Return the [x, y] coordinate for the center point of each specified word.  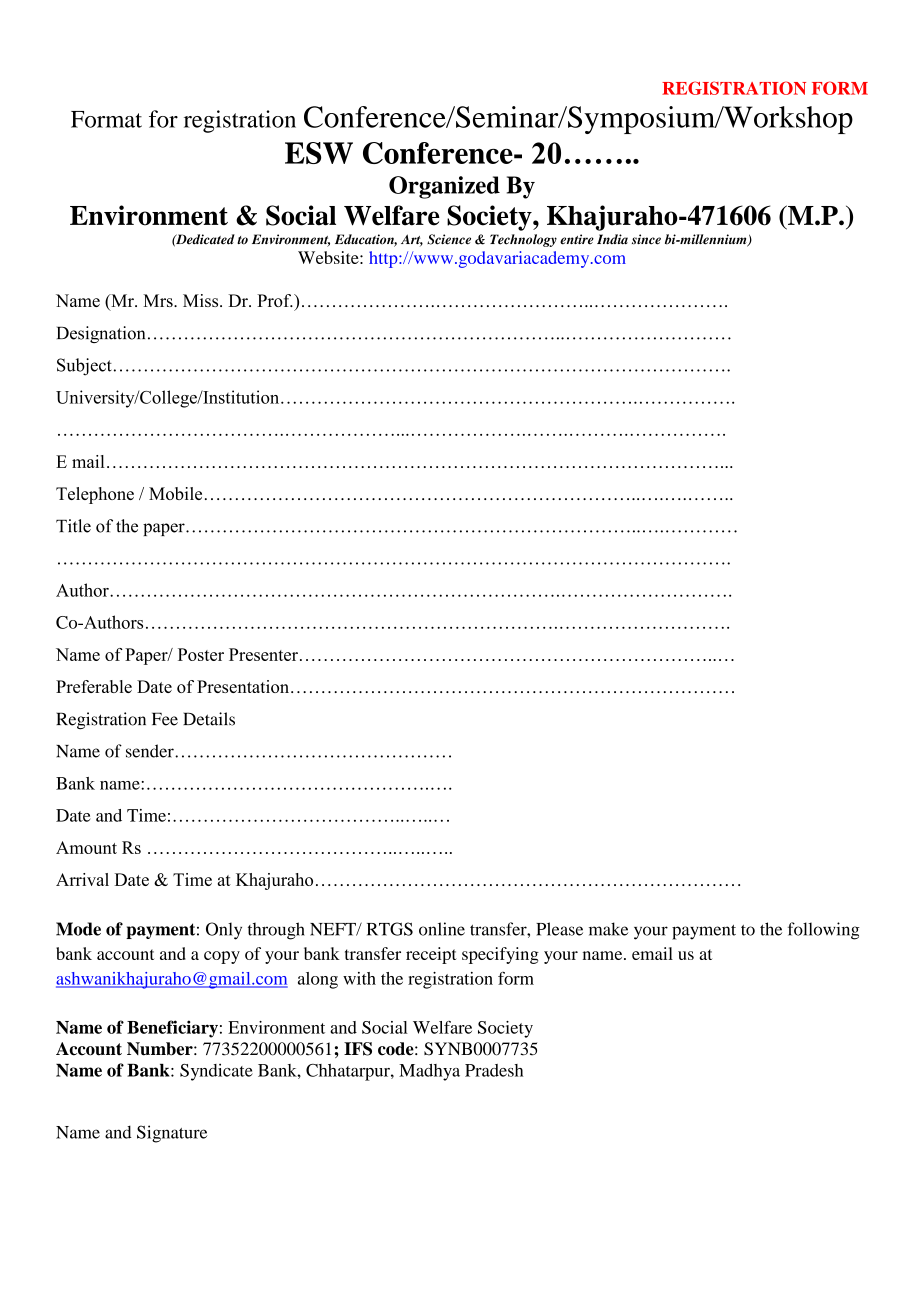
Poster [201, 654]
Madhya [429, 1072]
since [646, 239]
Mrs [159, 300]
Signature [172, 1134]
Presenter [263, 654]
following [824, 931]
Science [449, 239]
